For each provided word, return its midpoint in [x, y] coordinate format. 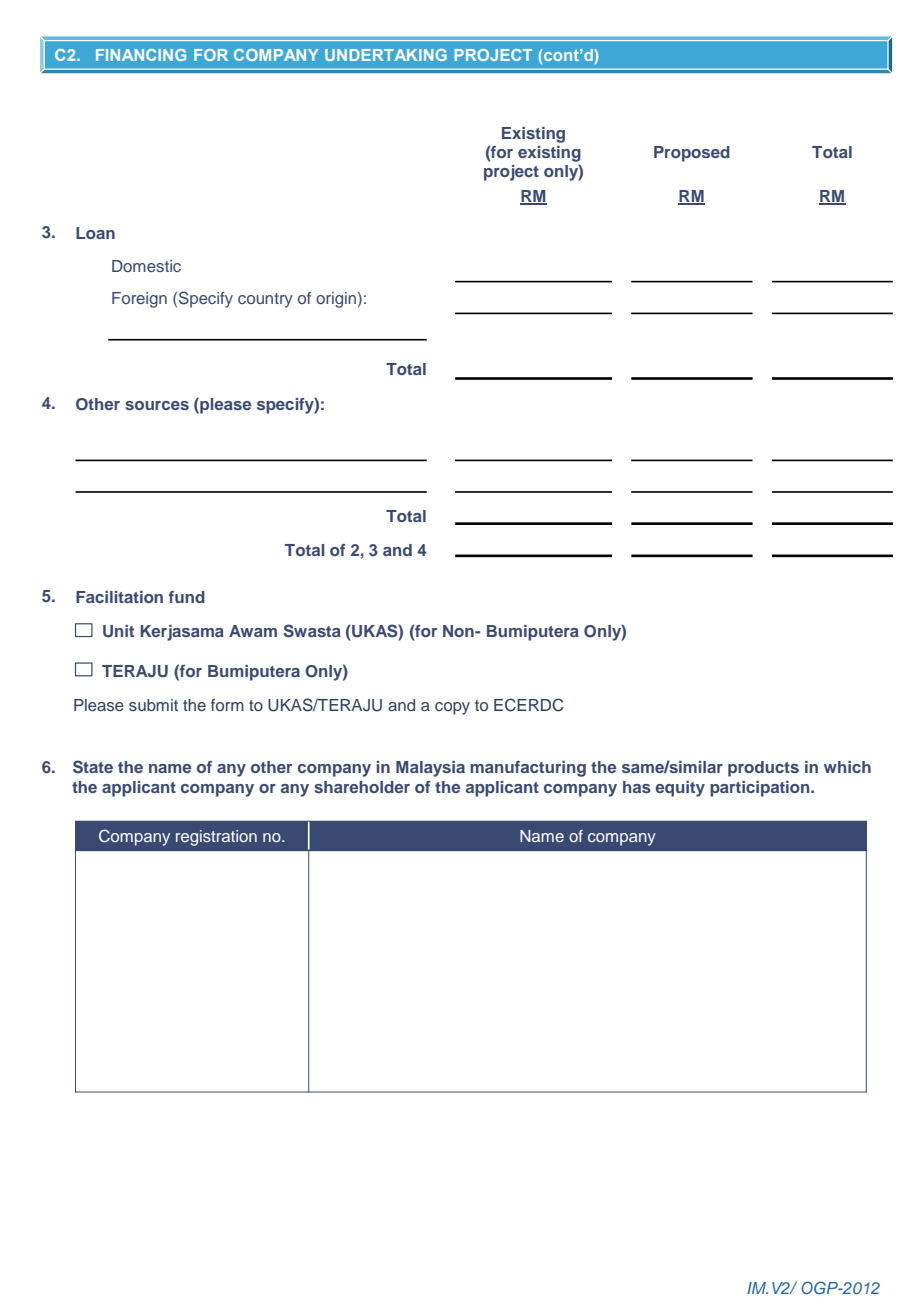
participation [761, 789]
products [763, 769]
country [265, 300]
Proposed [692, 154]
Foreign [139, 300]
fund [187, 597]
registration [216, 838]
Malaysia [430, 769]
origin [336, 300]
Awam [253, 631]
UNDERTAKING [386, 55]
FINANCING [141, 55]
